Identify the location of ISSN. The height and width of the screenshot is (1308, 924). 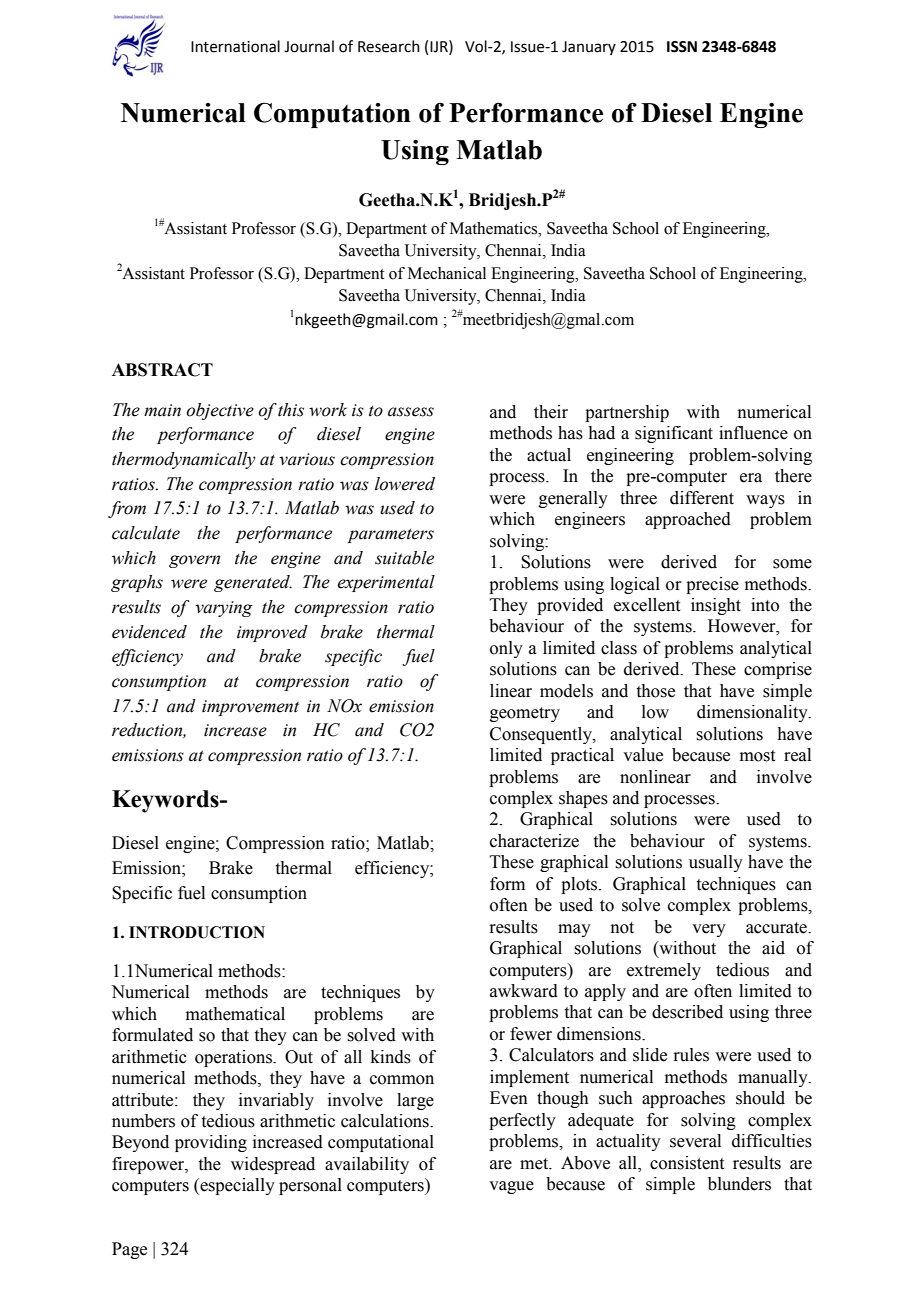
(682, 47).
